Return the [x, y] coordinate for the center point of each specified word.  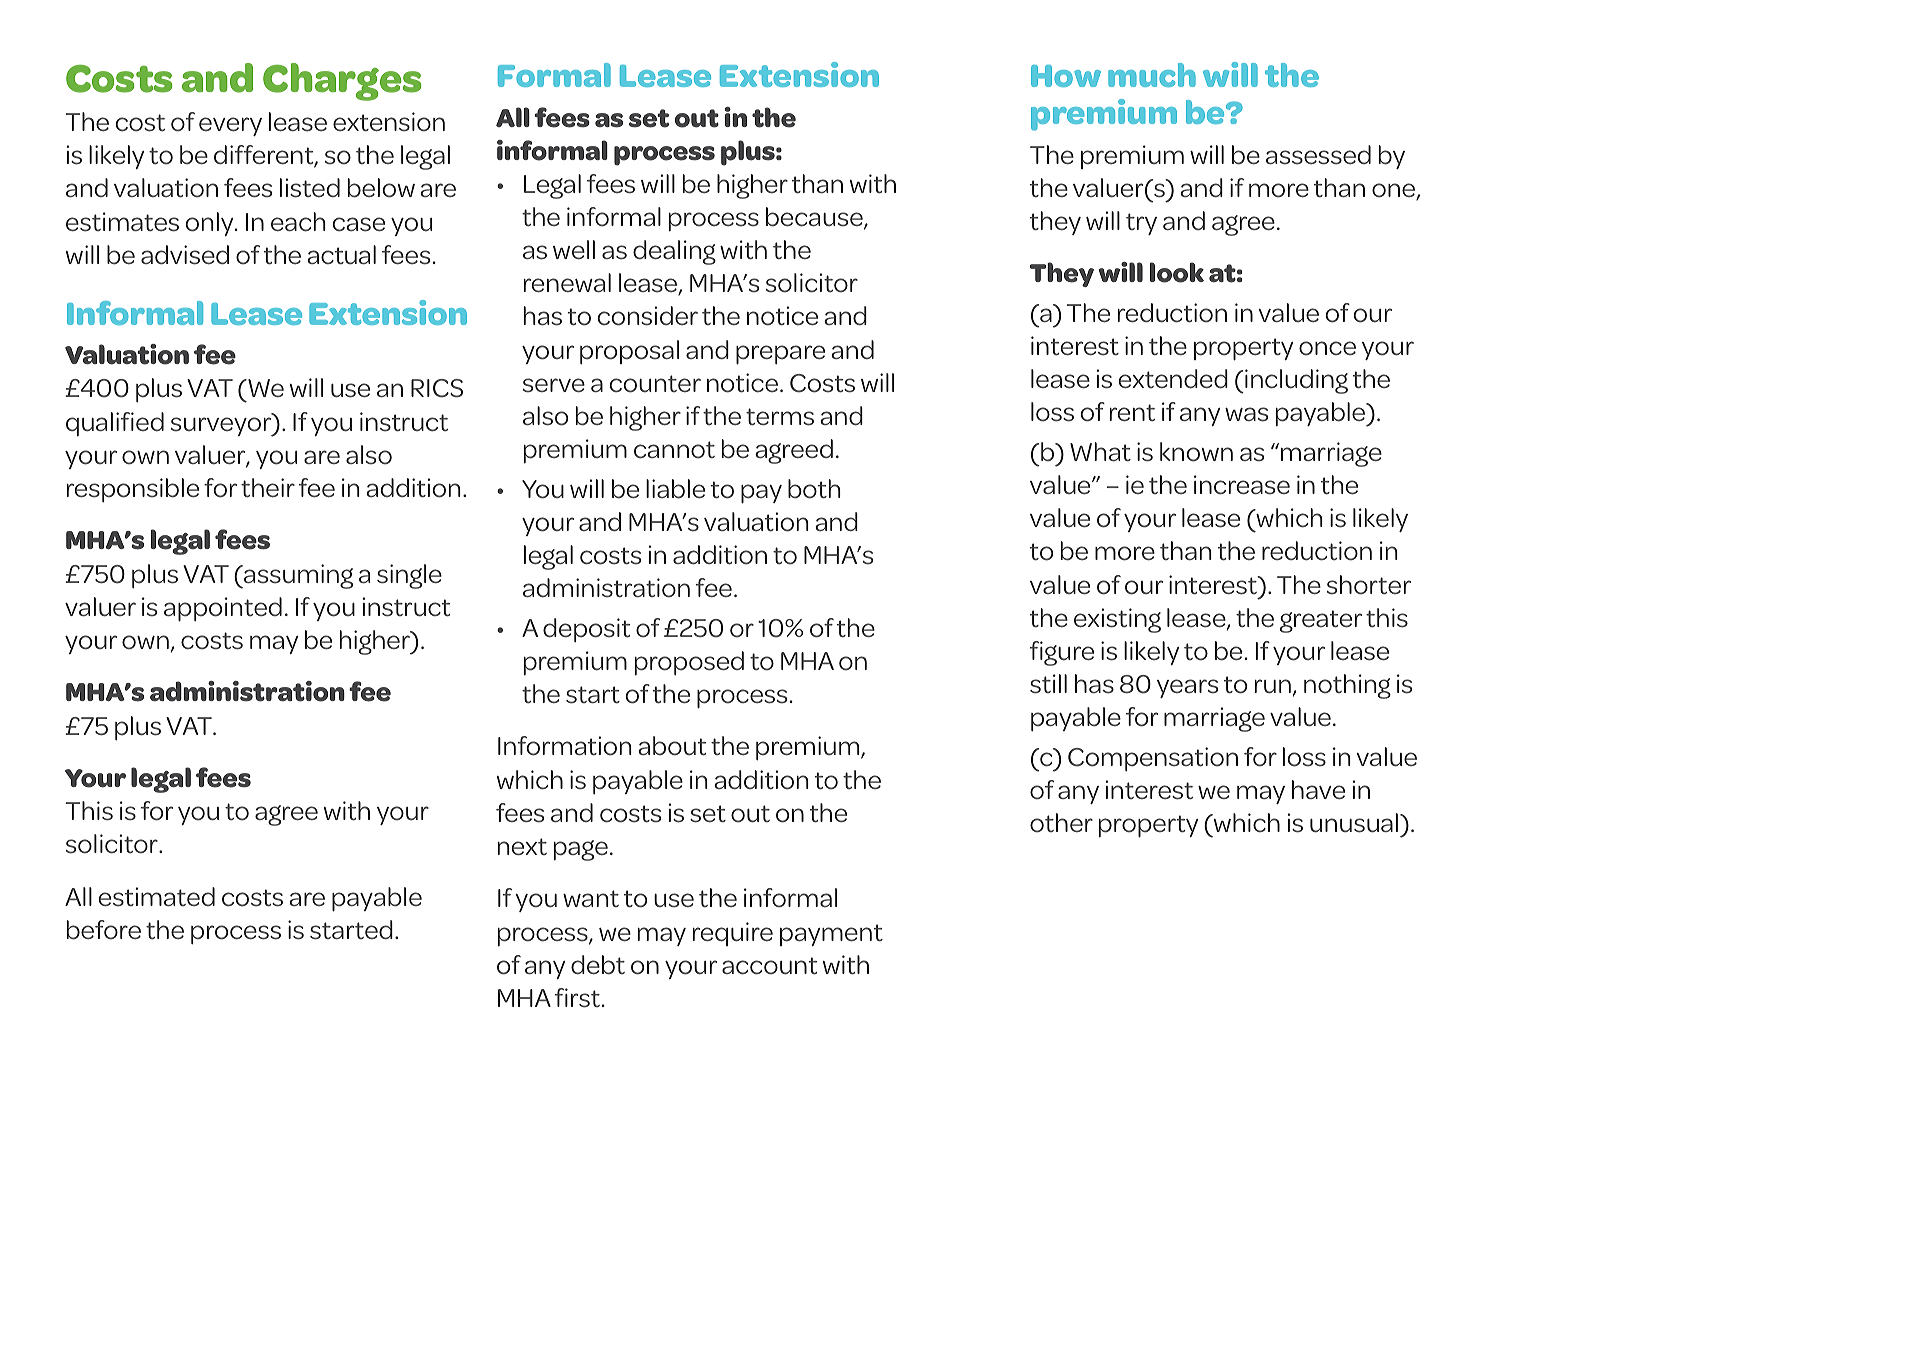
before [104, 930]
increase [1242, 485]
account [769, 966]
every [230, 126]
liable [675, 489]
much [1152, 75]
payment [831, 935]
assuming [297, 576]
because [815, 218]
